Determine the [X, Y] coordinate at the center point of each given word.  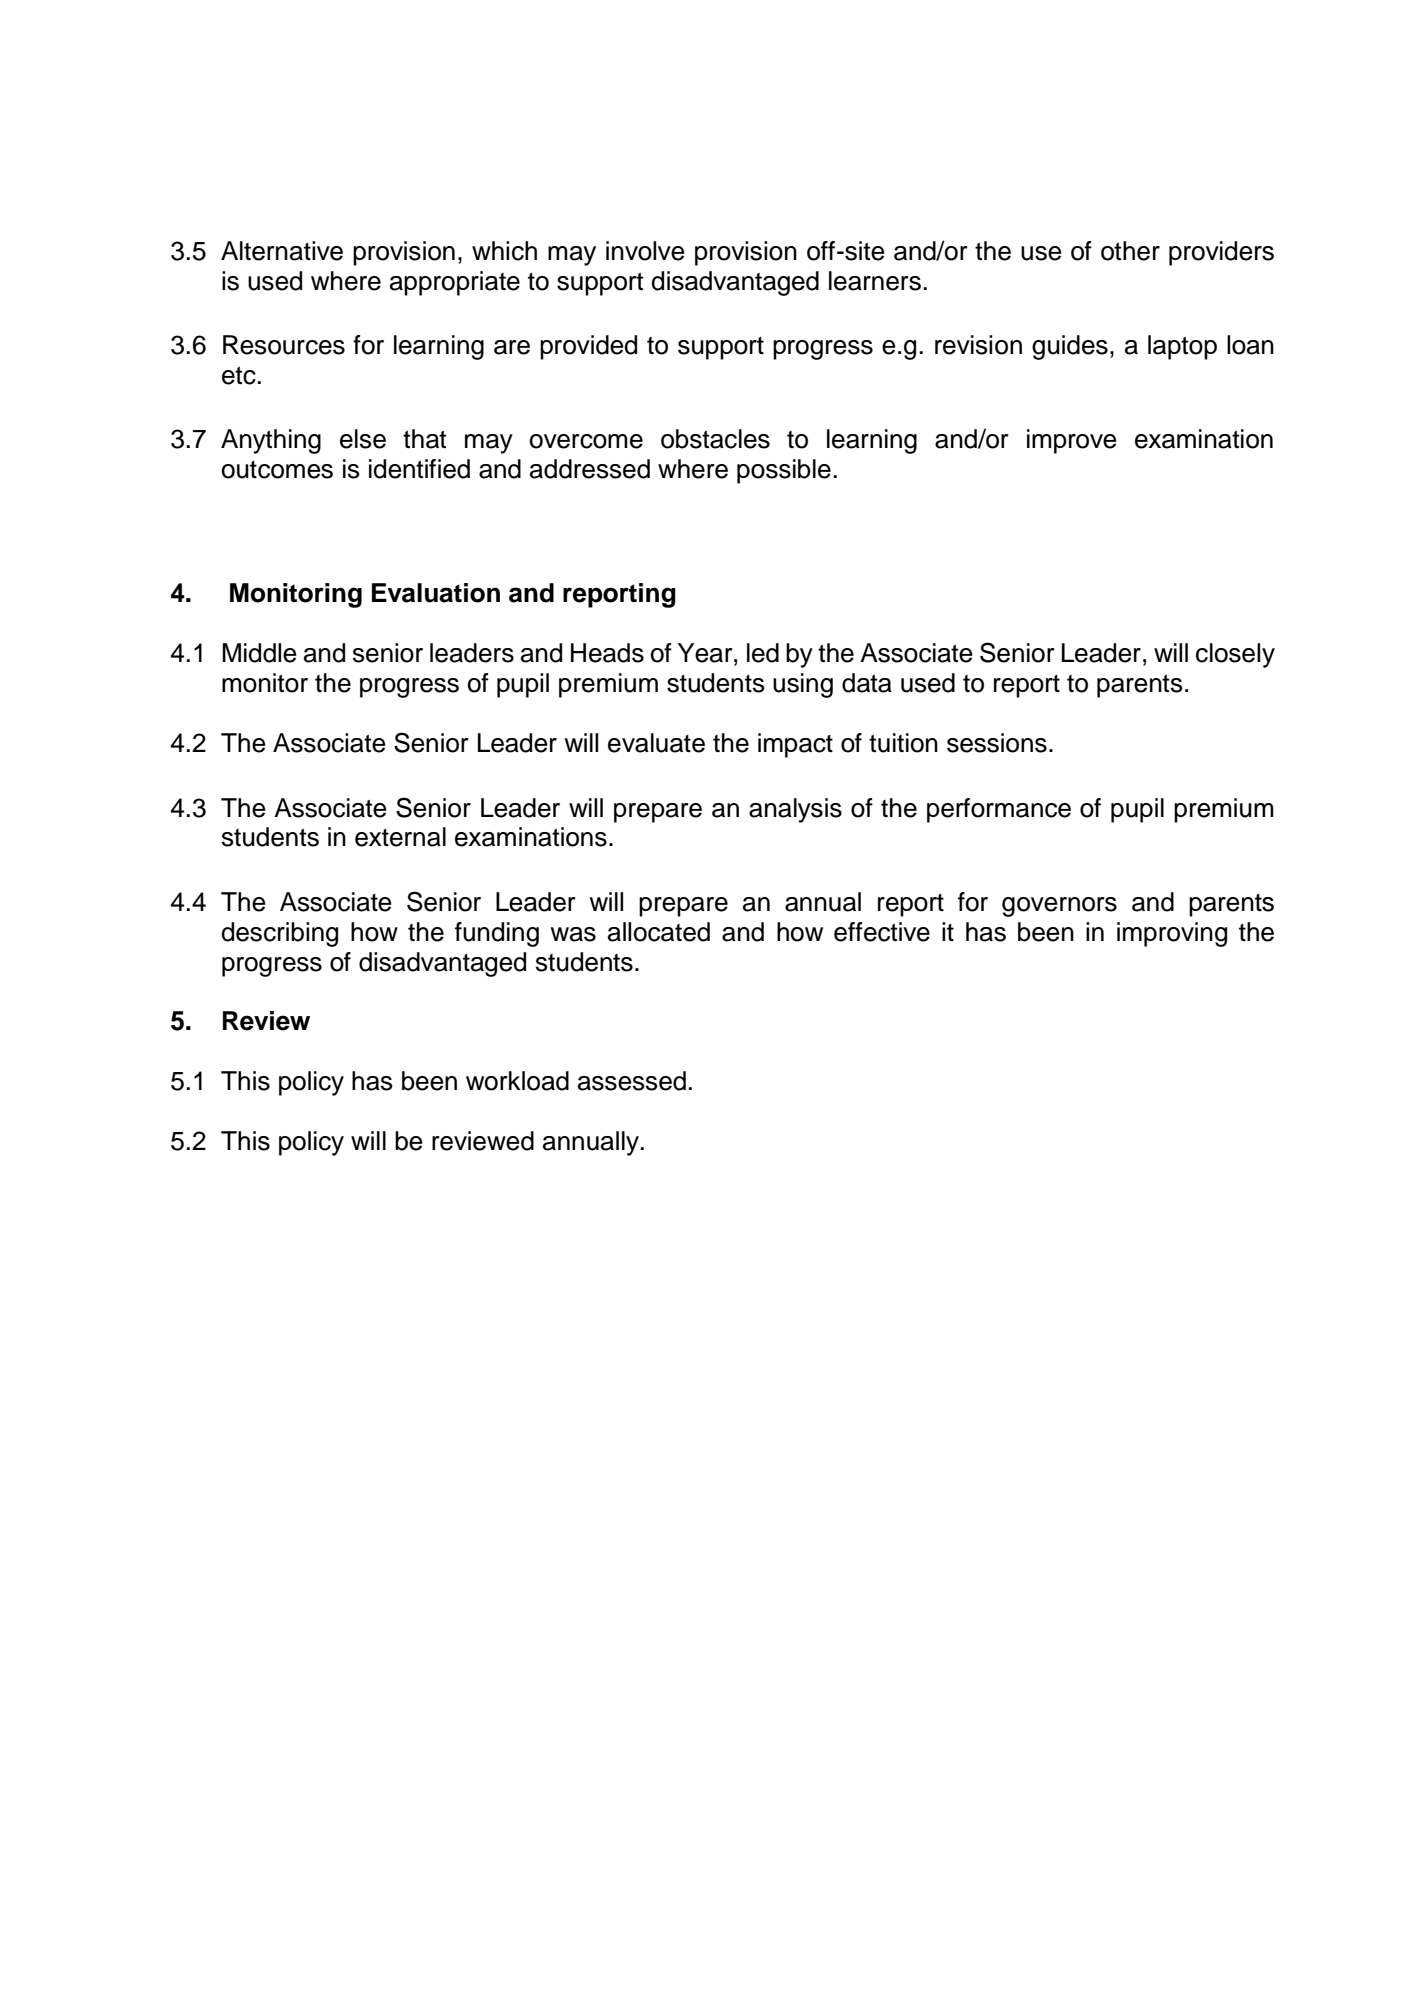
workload [517, 1081]
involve [645, 251]
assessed [632, 1081]
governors [1059, 907]
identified [419, 469]
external [400, 837]
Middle [259, 653]
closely [1235, 655]
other [1130, 251]
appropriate [455, 283]
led [763, 653]
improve [1072, 441]
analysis [795, 810]
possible [784, 471]
